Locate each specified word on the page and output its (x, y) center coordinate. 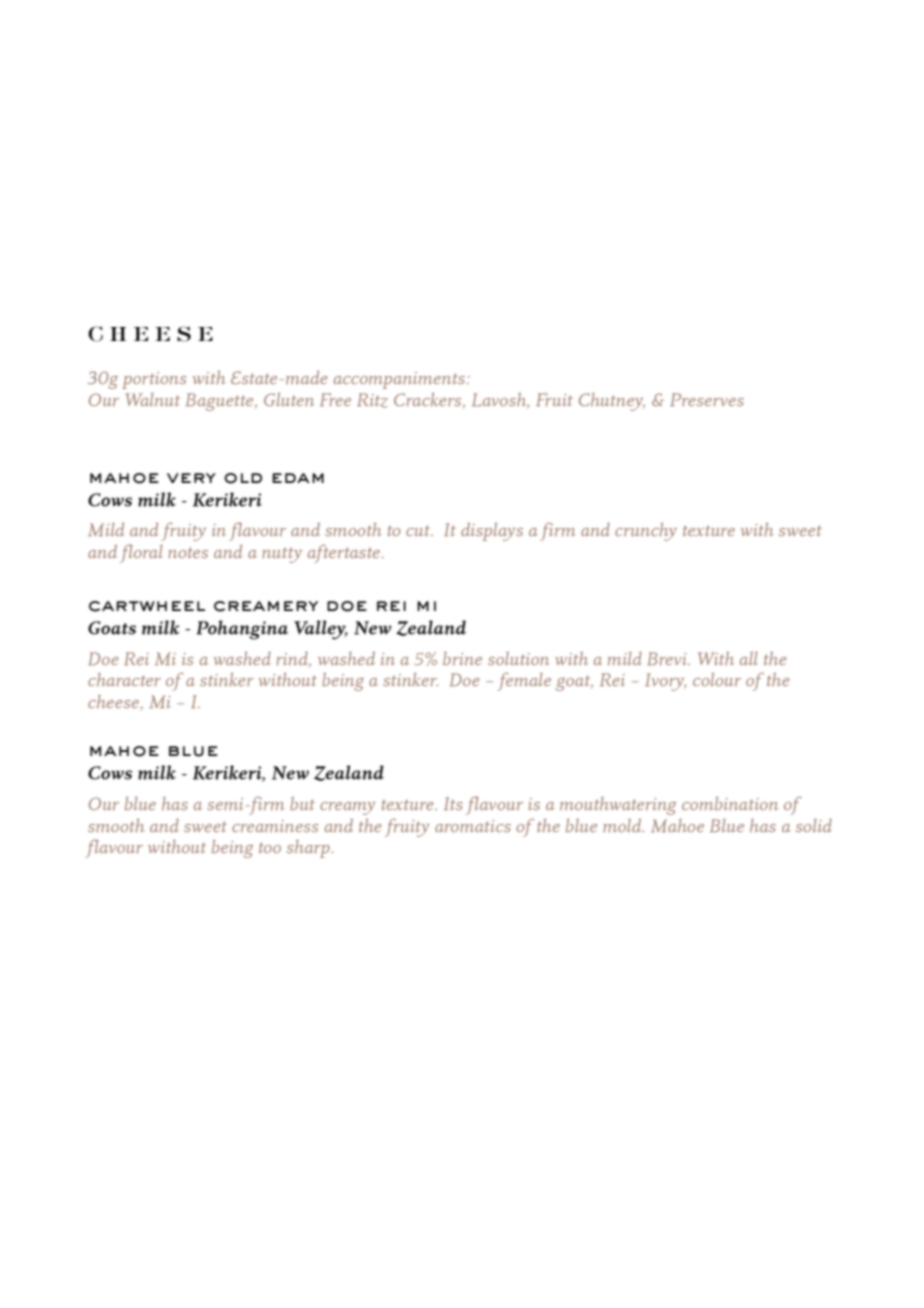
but (302, 803)
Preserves (707, 399)
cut (419, 530)
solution (518, 658)
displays (492, 532)
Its (453, 803)
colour (717, 679)
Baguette (221, 402)
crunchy (646, 532)
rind (294, 659)
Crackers (429, 400)
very (191, 478)
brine (462, 658)
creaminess (275, 826)
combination (730, 803)
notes (188, 552)
